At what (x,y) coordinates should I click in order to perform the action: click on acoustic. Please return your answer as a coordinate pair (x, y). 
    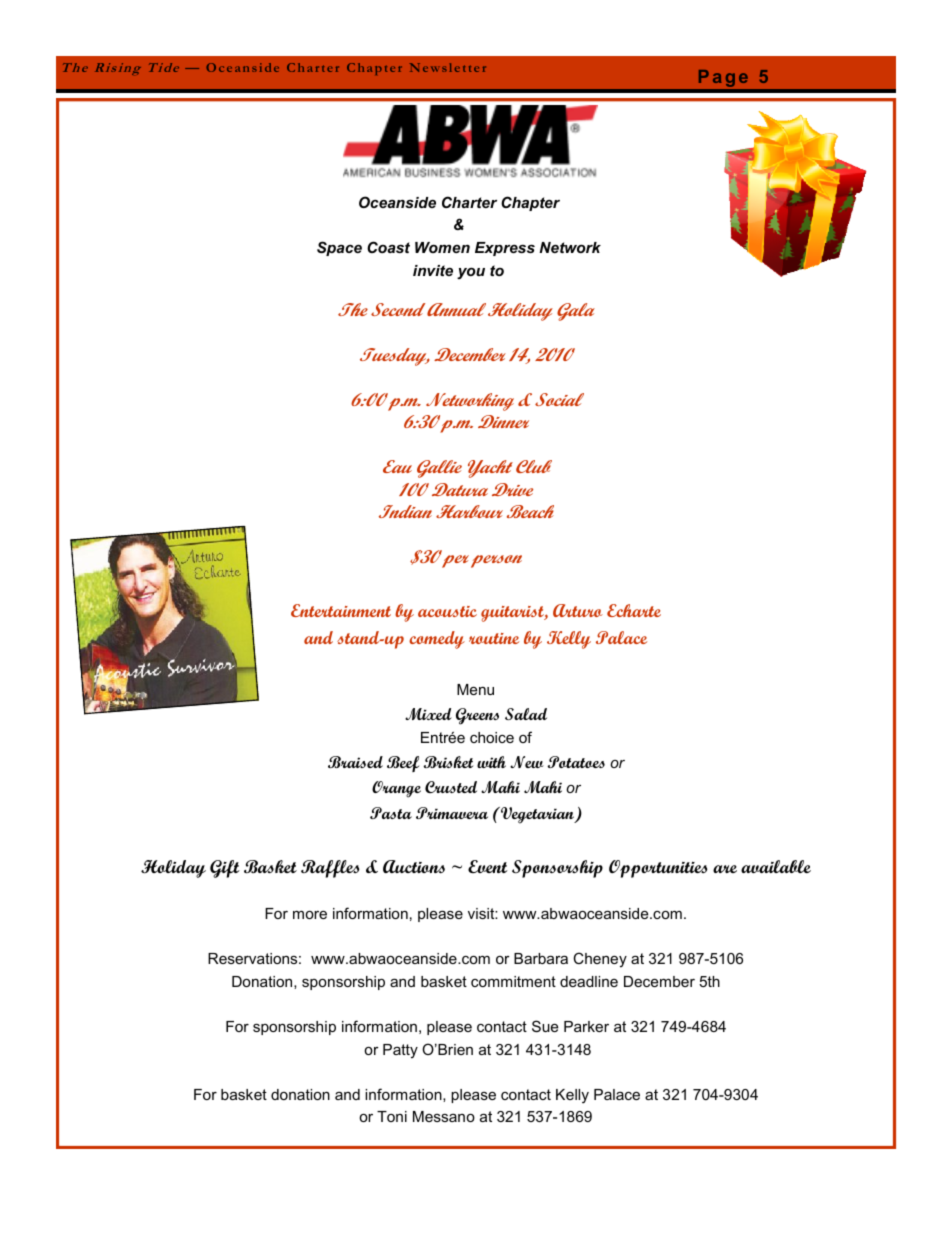
    Looking at the image, I should click on (447, 611).
